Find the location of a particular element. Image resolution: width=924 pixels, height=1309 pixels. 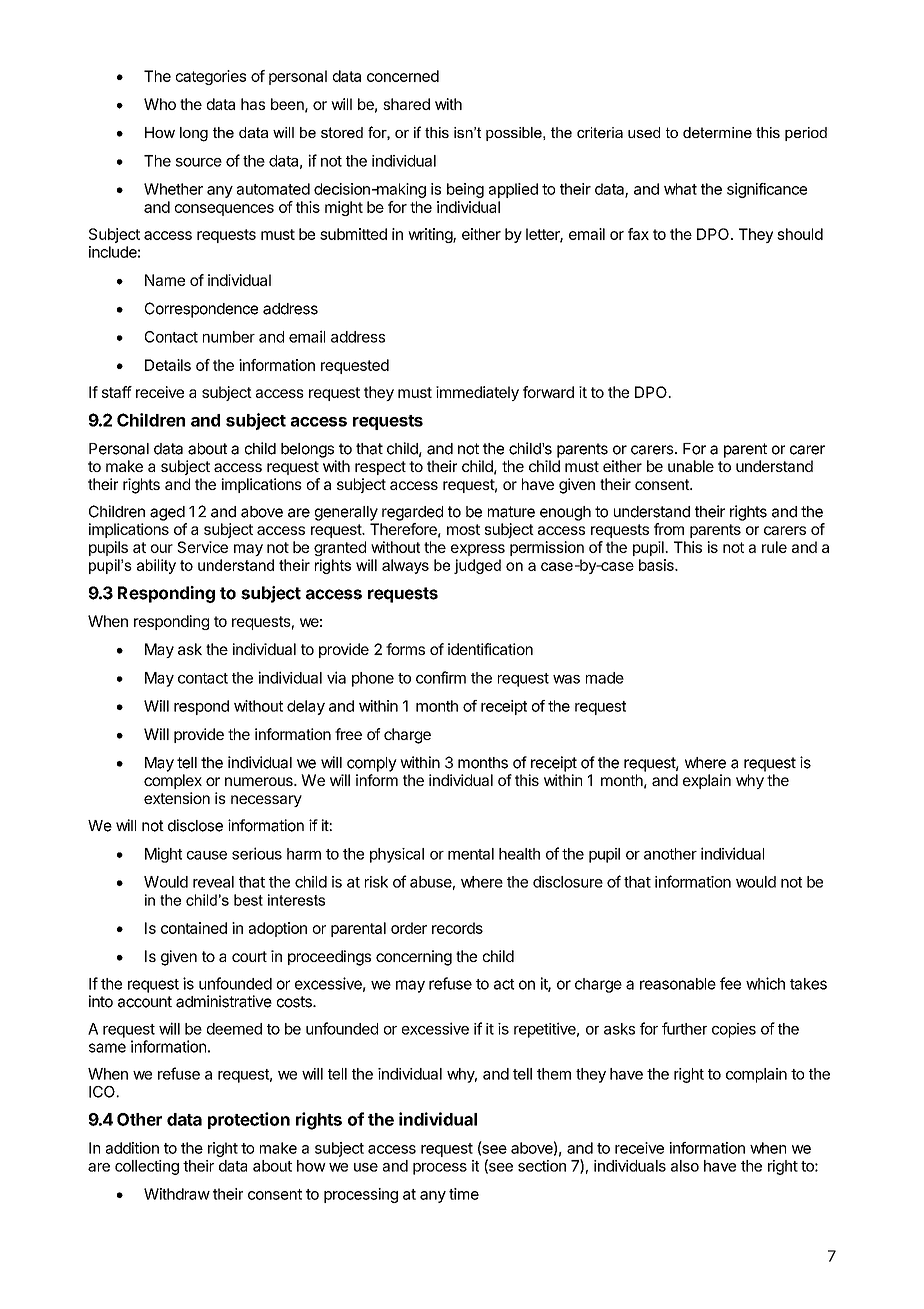

fee is located at coordinates (730, 983).
